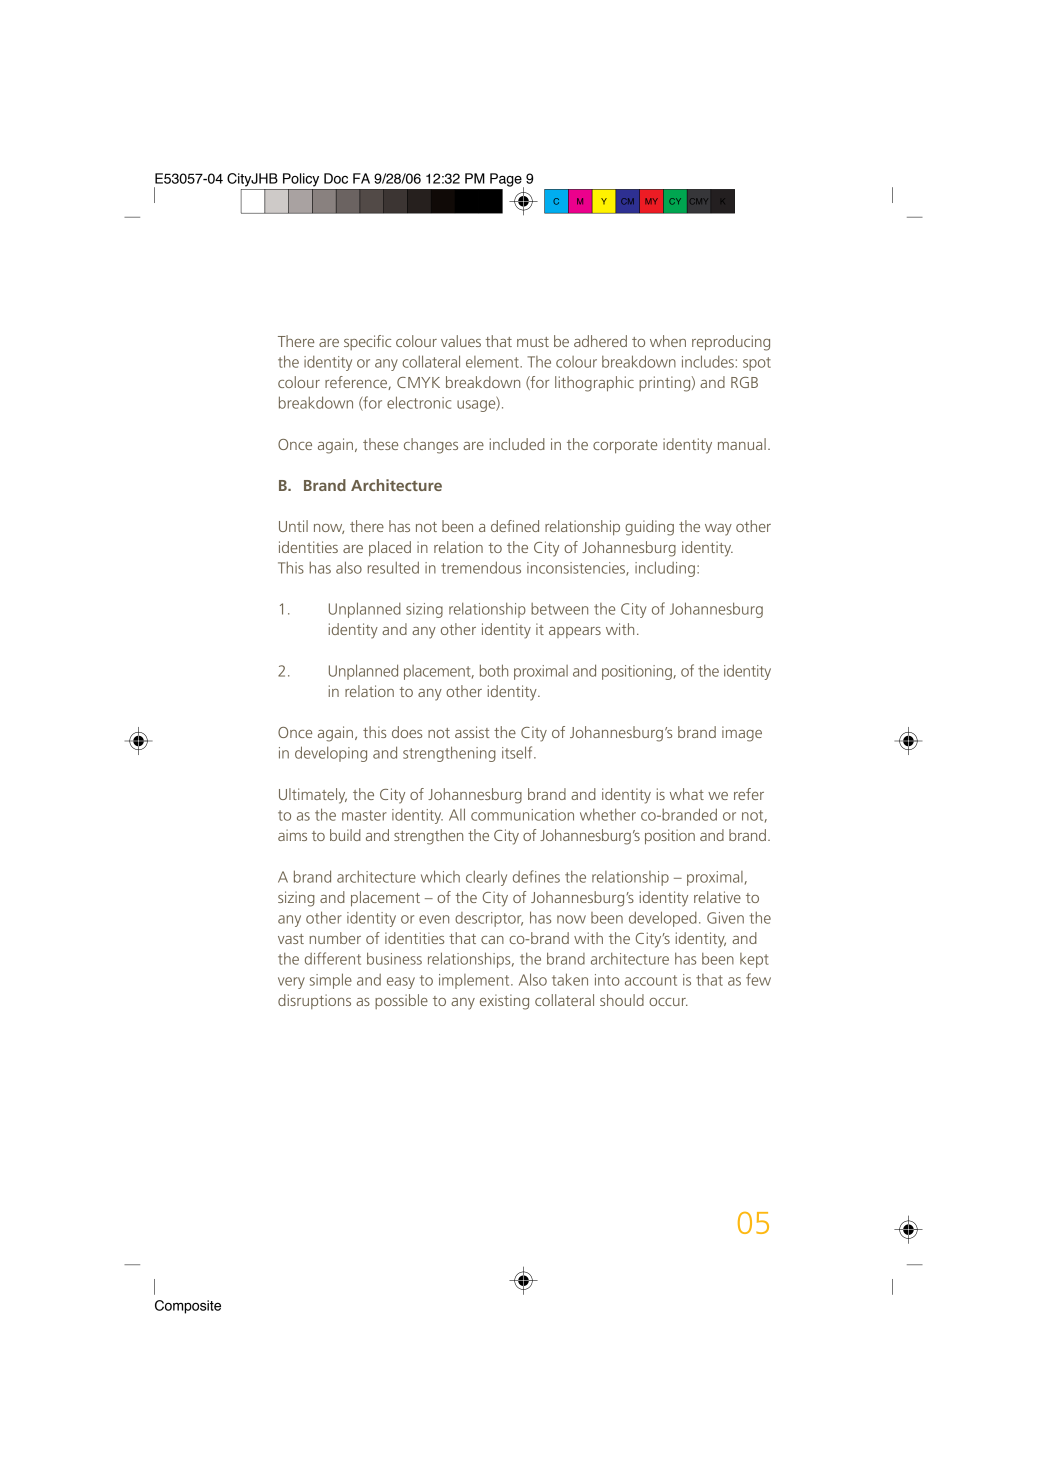 The height and width of the image is (1482, 1047). Describe the element at coordinates (663, 919) in the image. I see `developed` at that location.
